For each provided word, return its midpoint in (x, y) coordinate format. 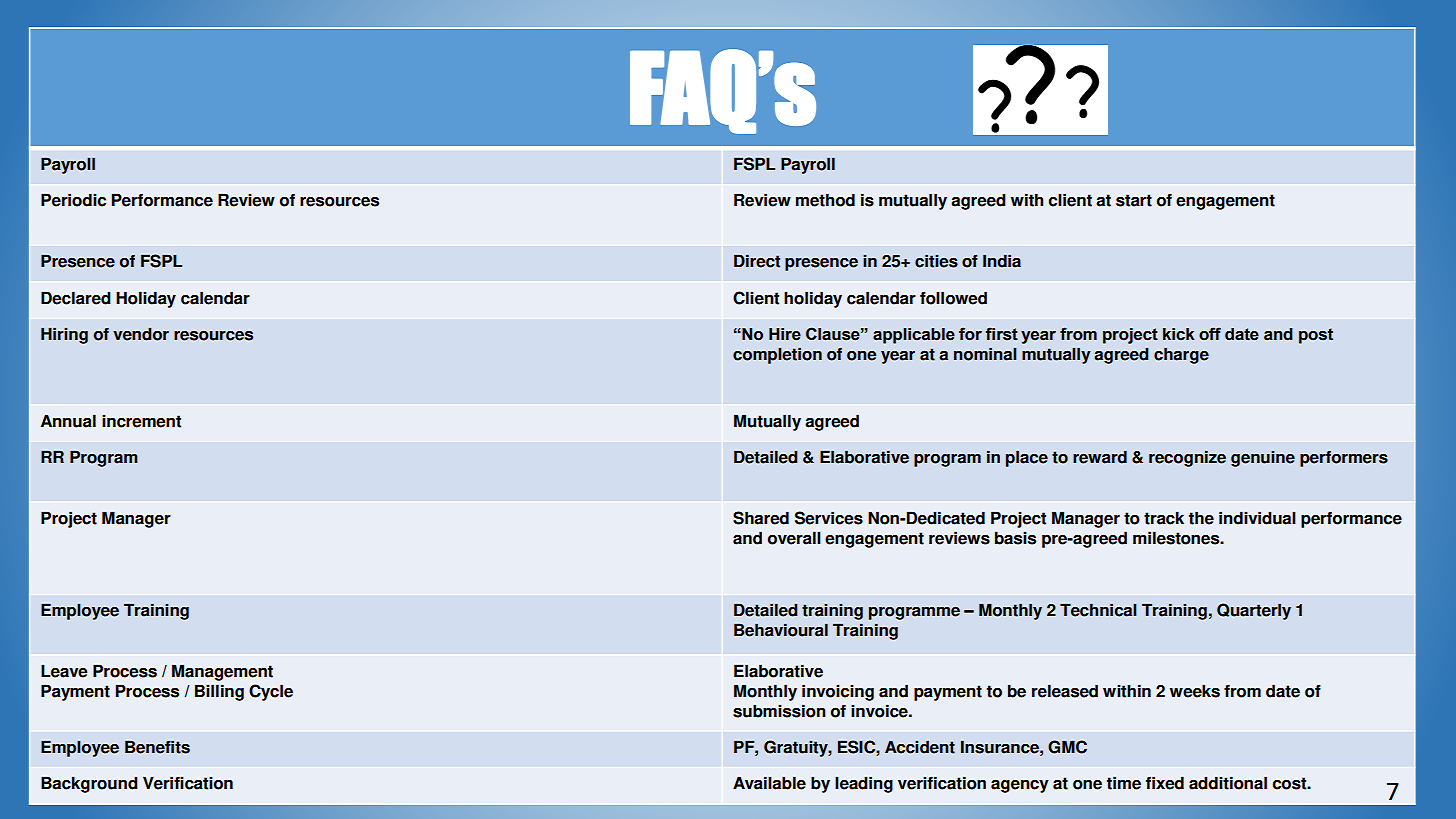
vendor (141, 334)
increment (141, 421)
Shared (761, 518)
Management (222, 672)
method (825, 200)
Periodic (73, 200)
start (1134, 200)
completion (777, 355)
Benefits (157, 747)
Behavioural (781, 630)
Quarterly (1254, 611)
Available (769, 783)
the (1201, 518)
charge (1181, 355)
